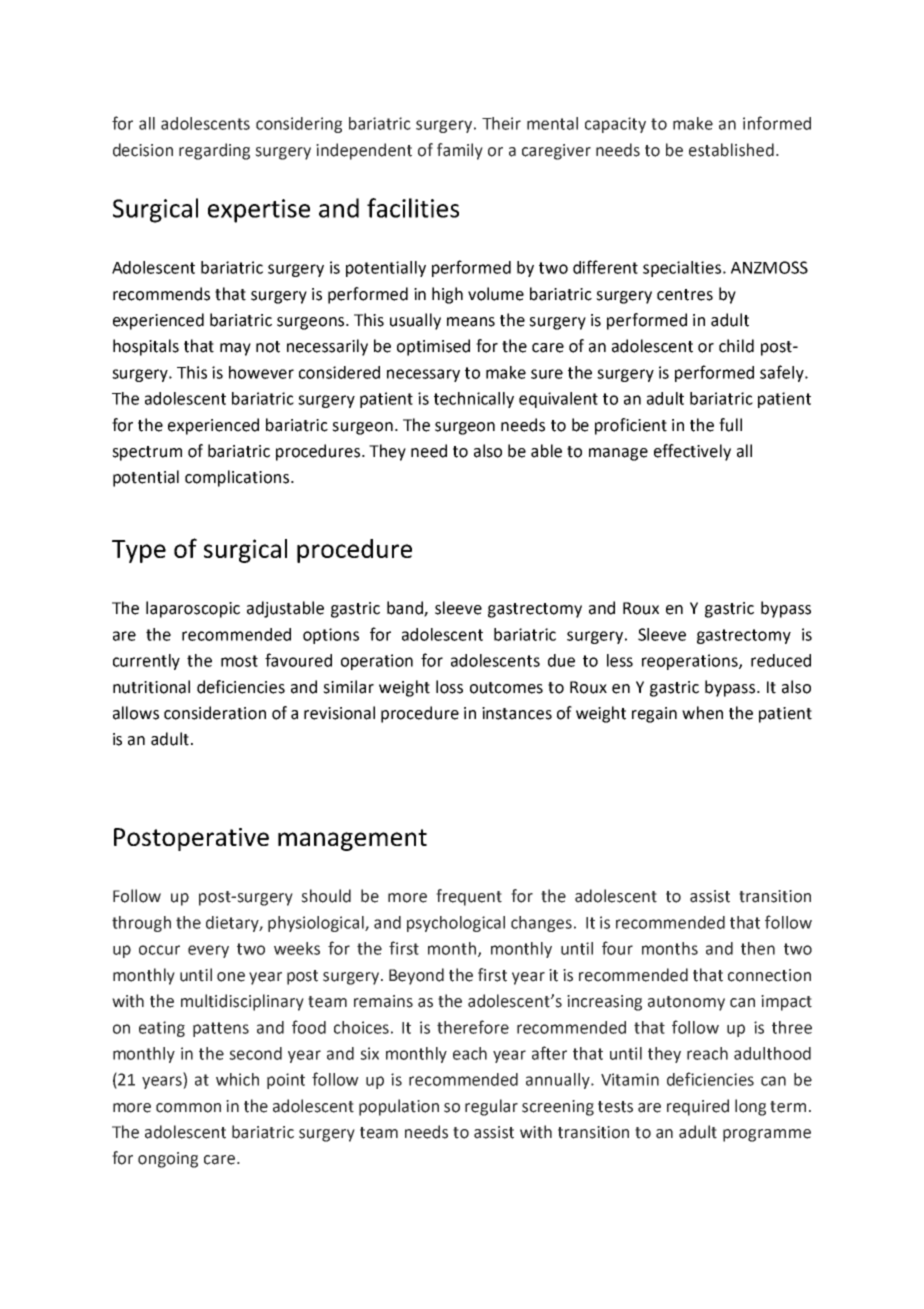 This screenshot has height=1309, width=924. Describe the element at coordinates (239, 661) in the screenshot. I see `most` at that location.
